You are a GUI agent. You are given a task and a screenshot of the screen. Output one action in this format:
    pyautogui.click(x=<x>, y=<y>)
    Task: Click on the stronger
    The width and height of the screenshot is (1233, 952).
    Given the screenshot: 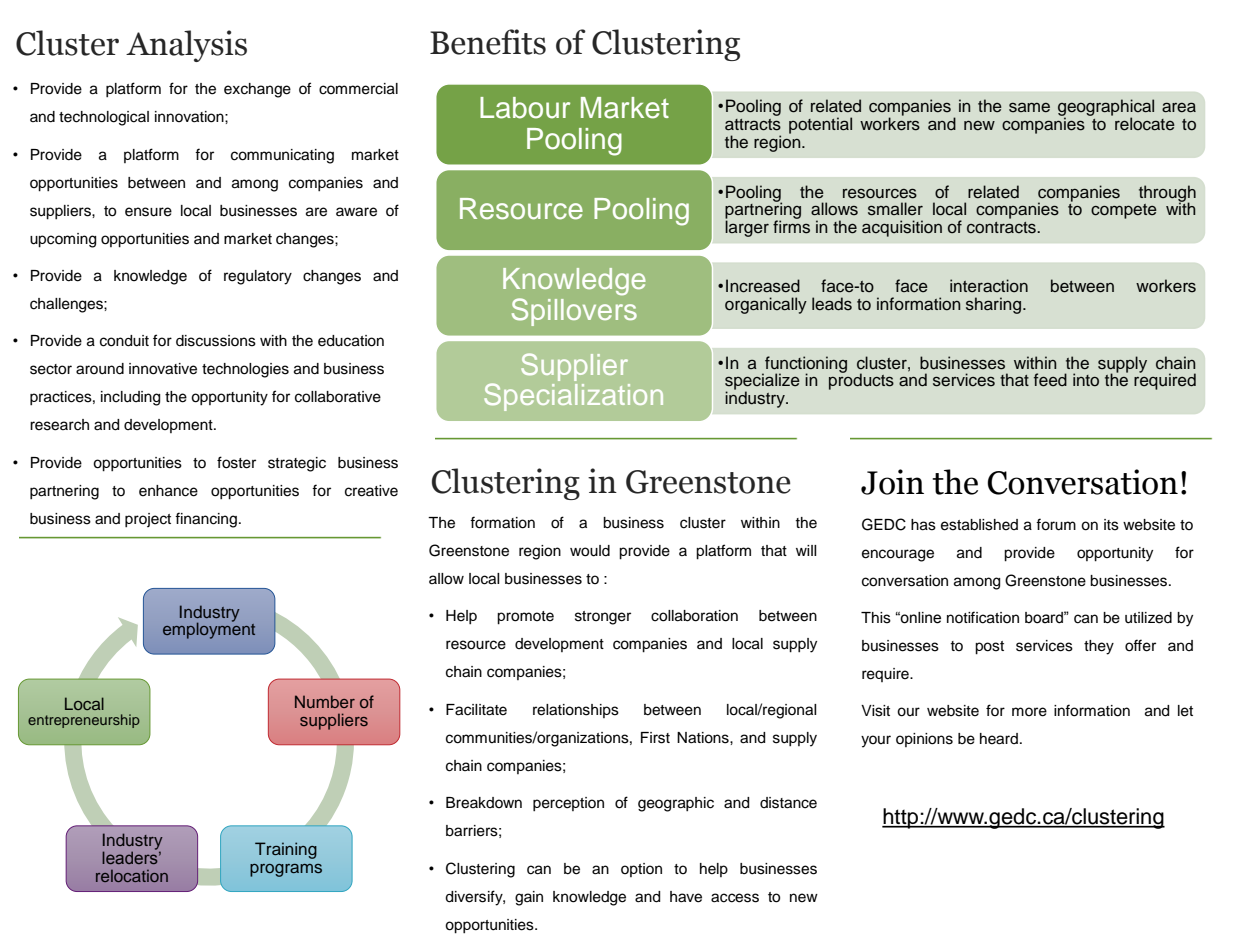 What is the action you would take?
    pyautogui.click(x=603, y=618)
